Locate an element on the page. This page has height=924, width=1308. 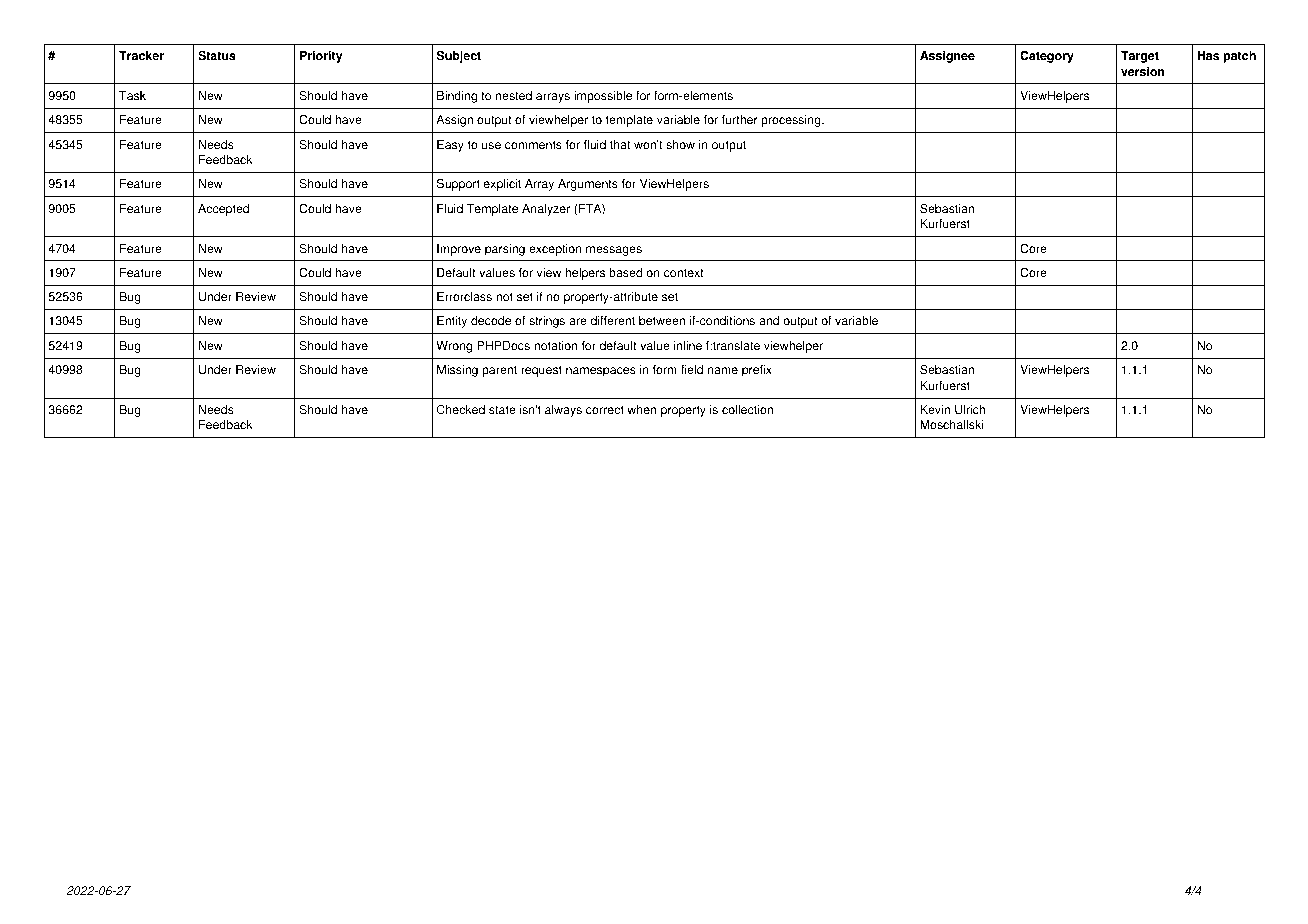
when is located at coordinates (641, 410).
